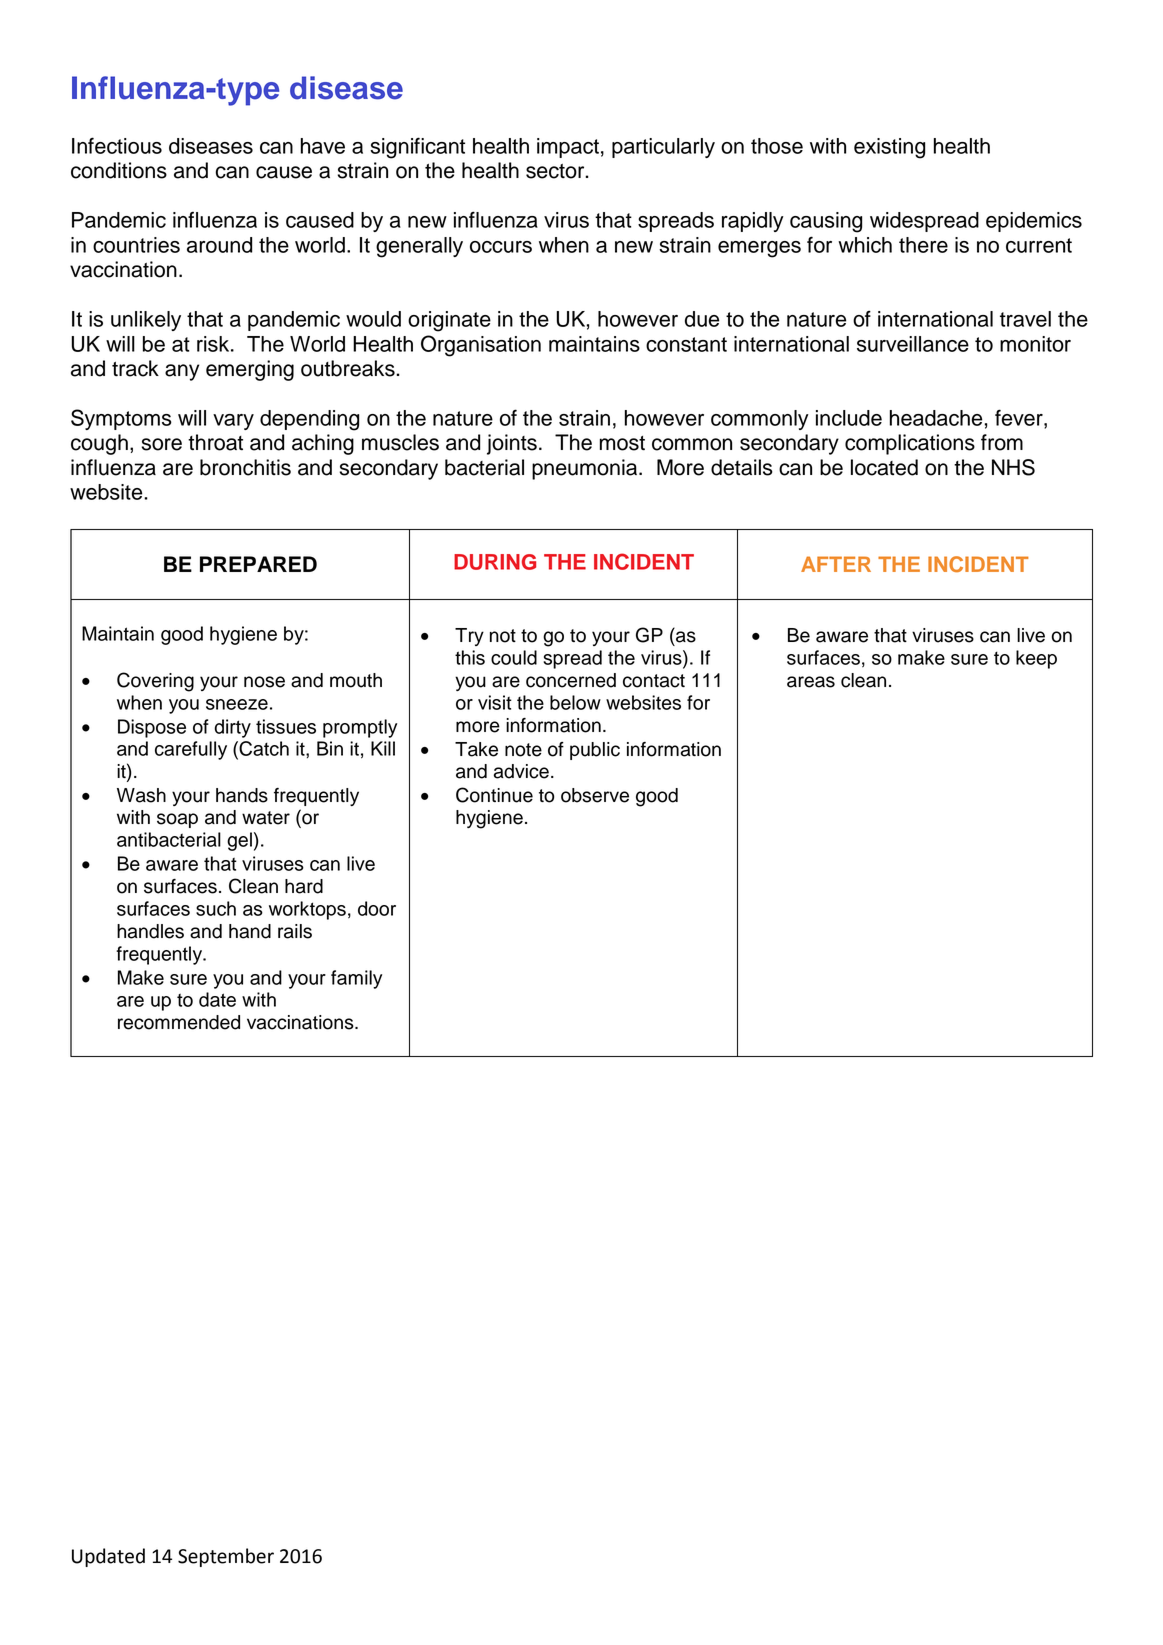 Image resolution: width=1163 pixels, height=1645 pixels. Describe the element at coordinates (179, 1022) in the screenshot. I see `recommended` at that location.
